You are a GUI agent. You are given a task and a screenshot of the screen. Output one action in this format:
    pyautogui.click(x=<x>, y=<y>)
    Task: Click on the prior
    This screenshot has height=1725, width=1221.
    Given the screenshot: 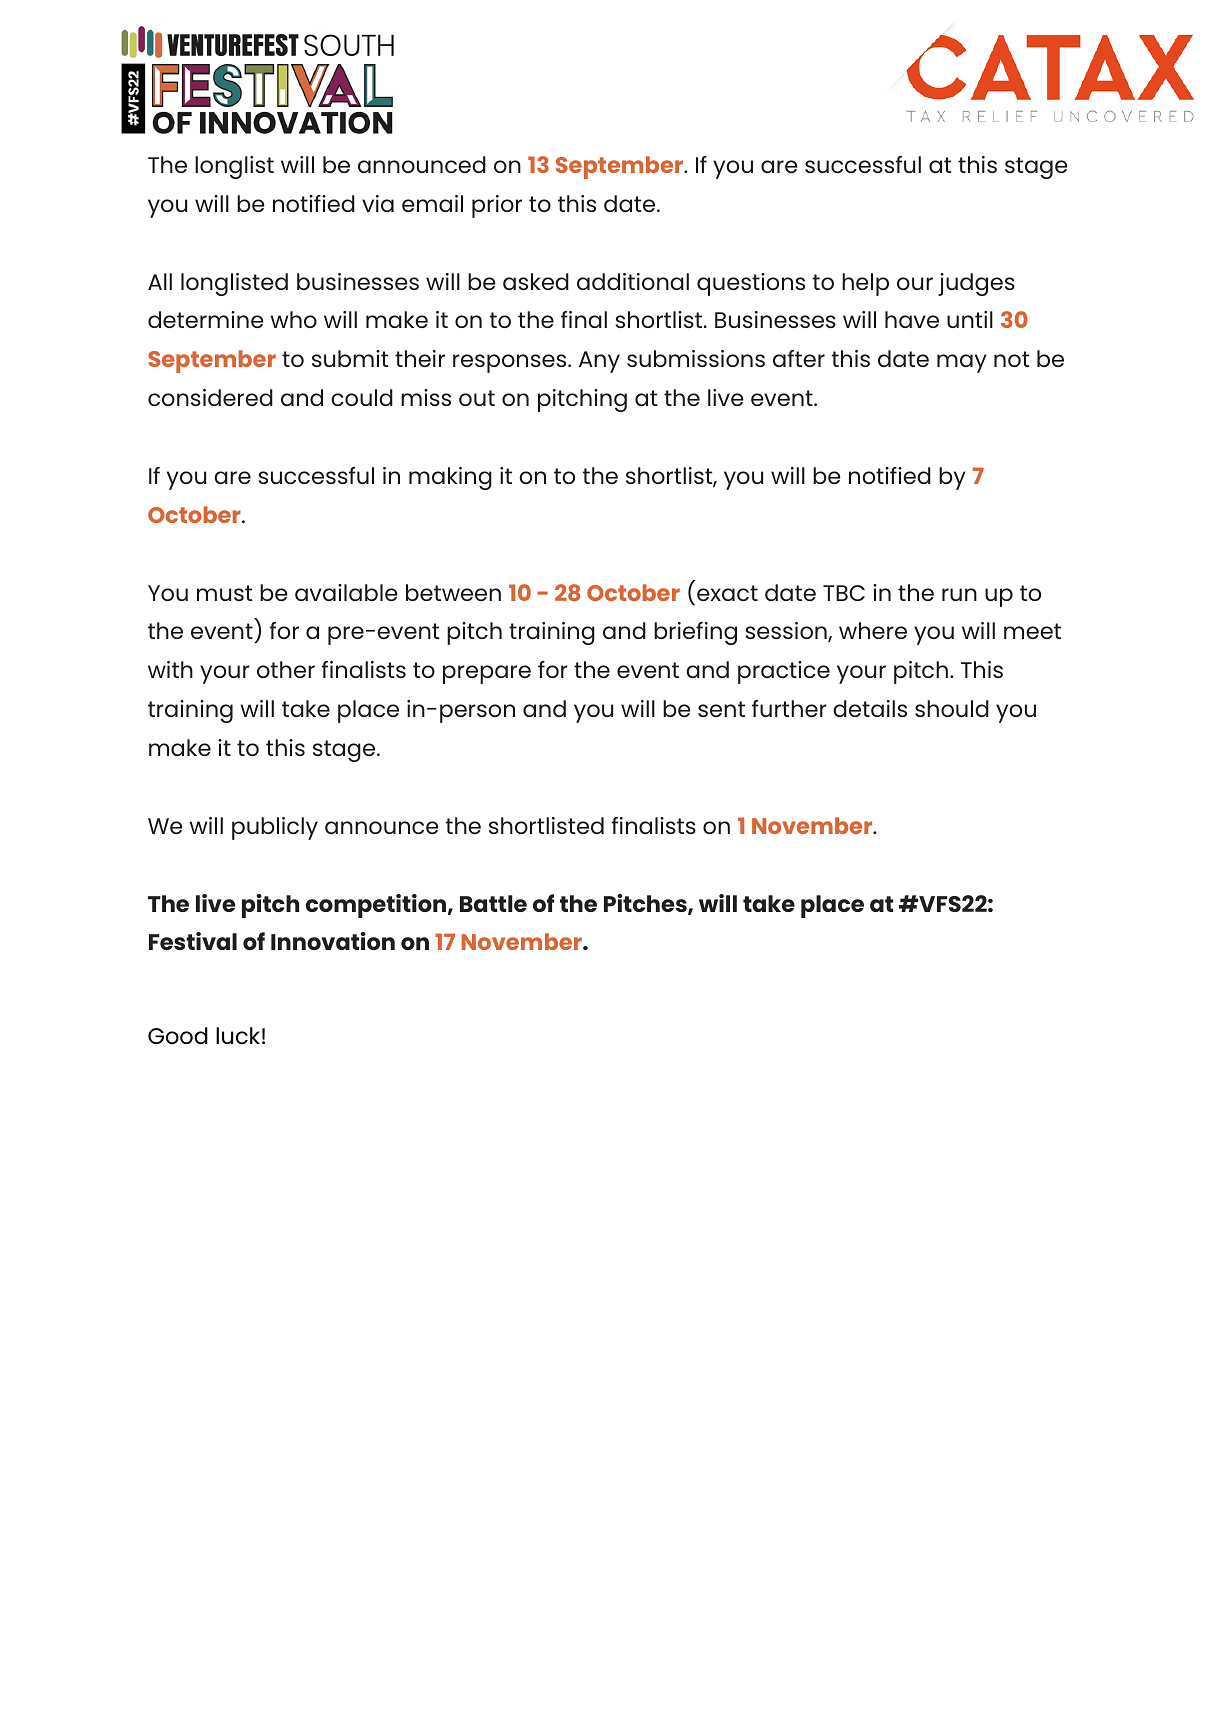 What is the action you would take?
    pyautogui.click(x=497, y=206)
